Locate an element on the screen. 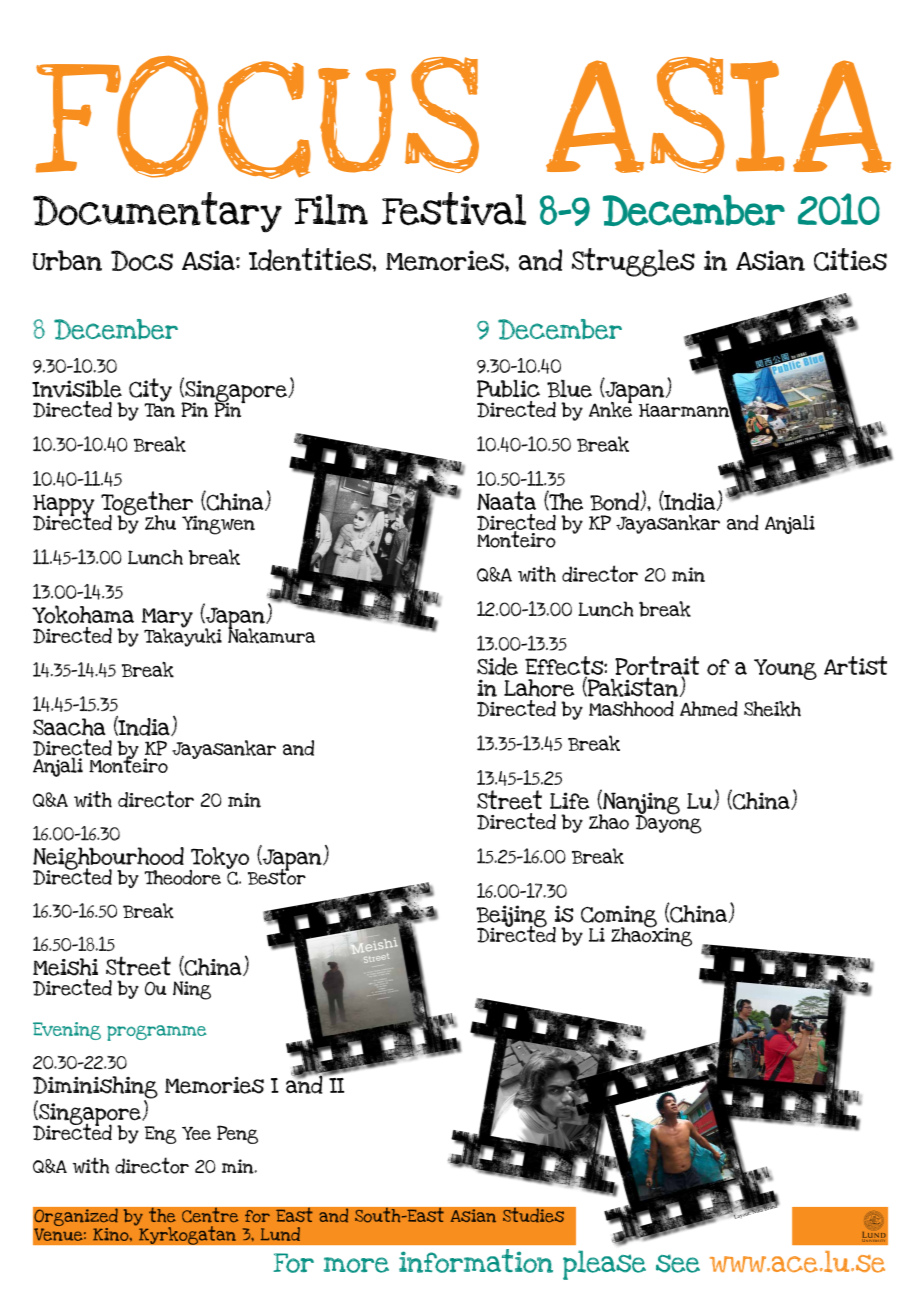 The width and height of the screenshot is (921, 1316). Sheikh is located at coordinates (772, 709).
